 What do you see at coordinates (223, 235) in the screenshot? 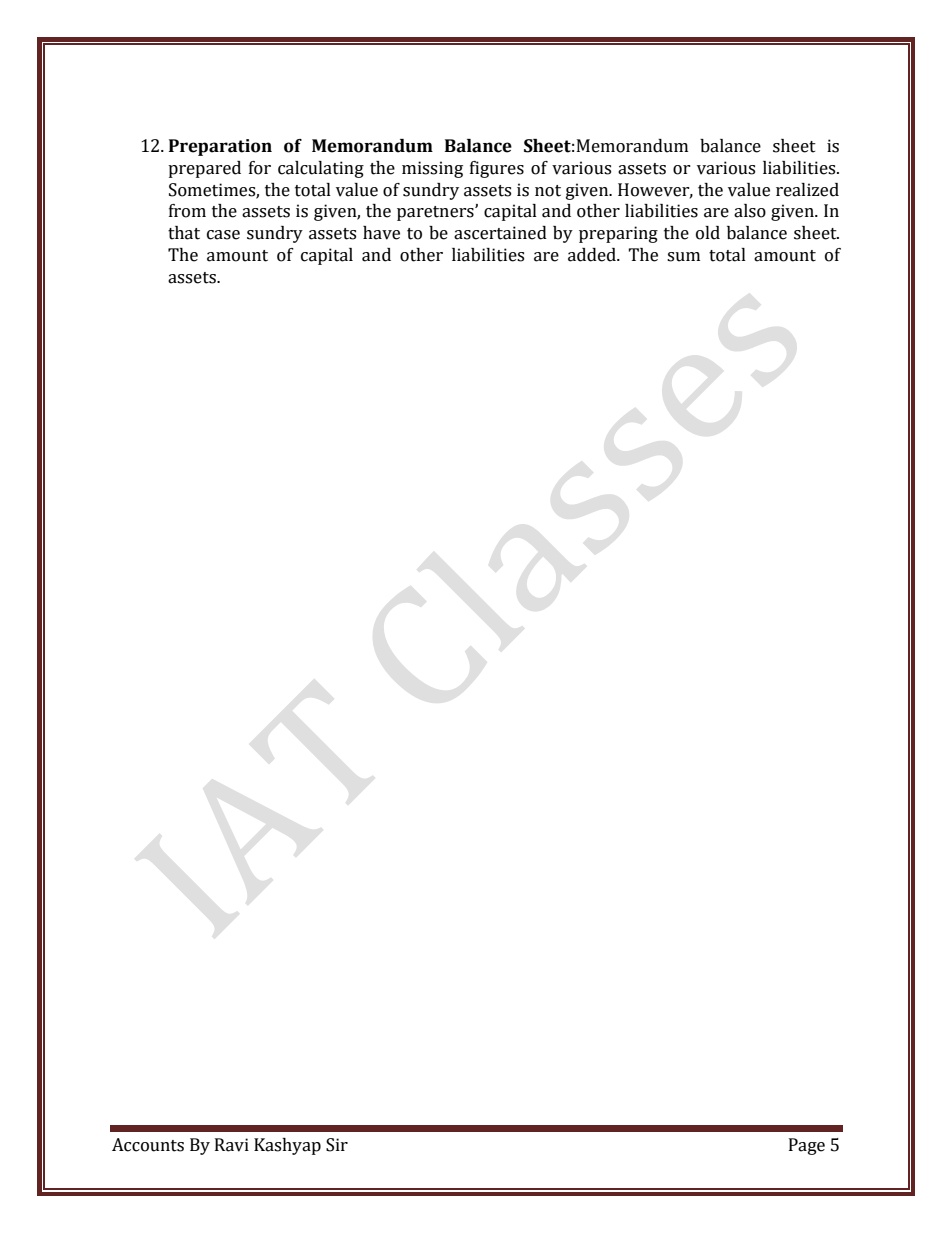
I see `case` at bounding box center [223, 235].
